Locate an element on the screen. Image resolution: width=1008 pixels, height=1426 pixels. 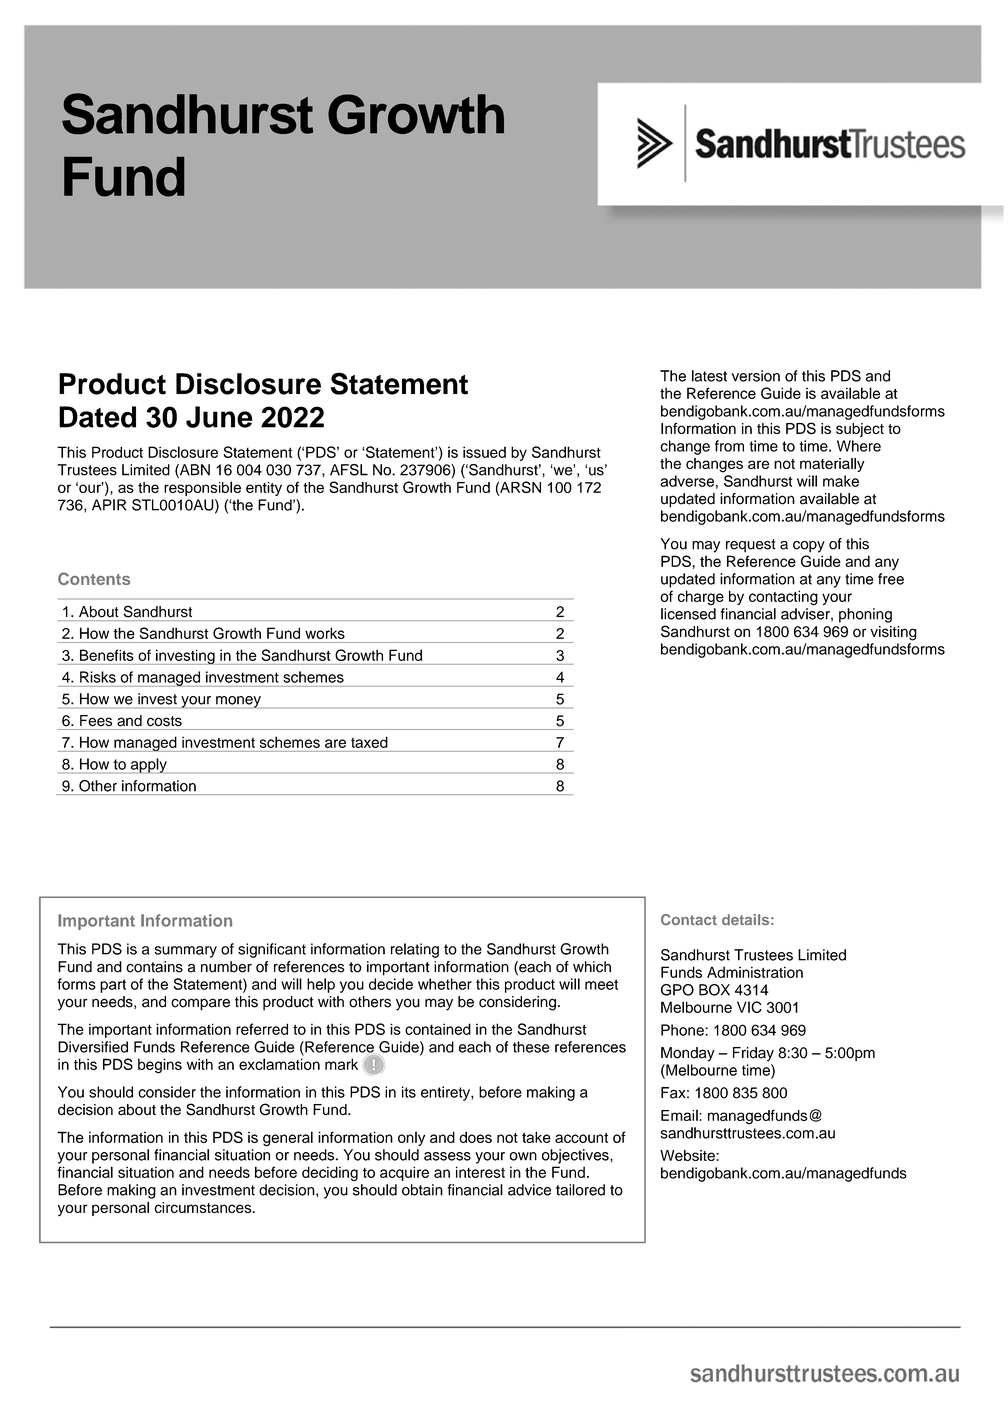
Benefits is located at coordinates (107, 655).
